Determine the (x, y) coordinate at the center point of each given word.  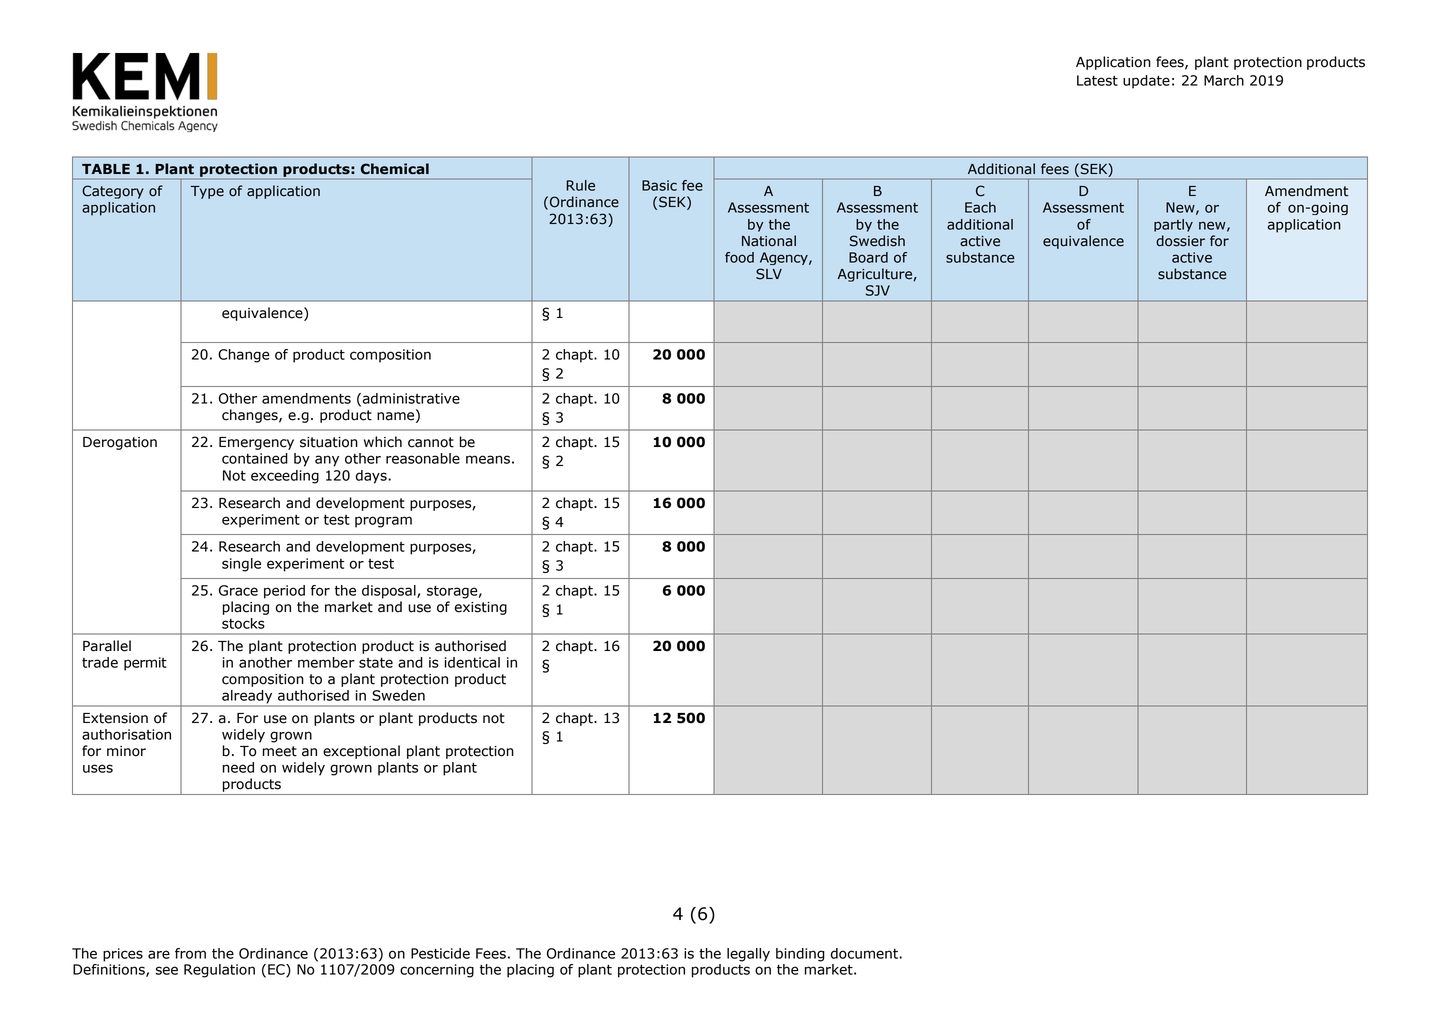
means (488, 459)
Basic (659, 185)
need (238, 767)
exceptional (361, 752)
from (190, 953)
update (1146, 82)
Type (207, 192)
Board (868, 257)
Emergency (256, 443)
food (739, 257)
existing (480, 608)
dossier (1180, 241)
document (865, 953)
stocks (243, 623)
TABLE (106, 169)
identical (472, 662)
